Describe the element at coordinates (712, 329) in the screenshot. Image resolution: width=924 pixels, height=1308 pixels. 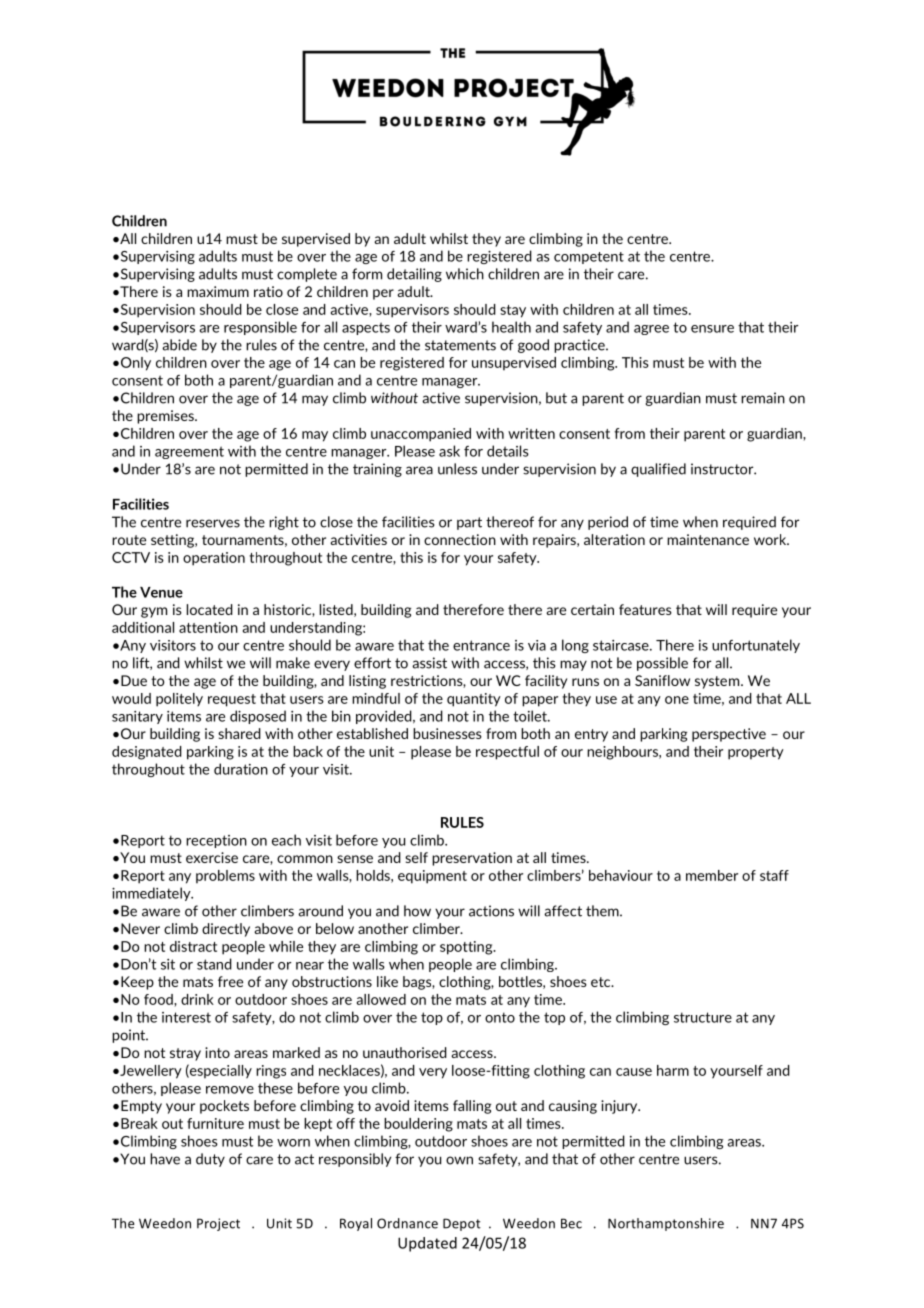
I see `ensure` at that location.
